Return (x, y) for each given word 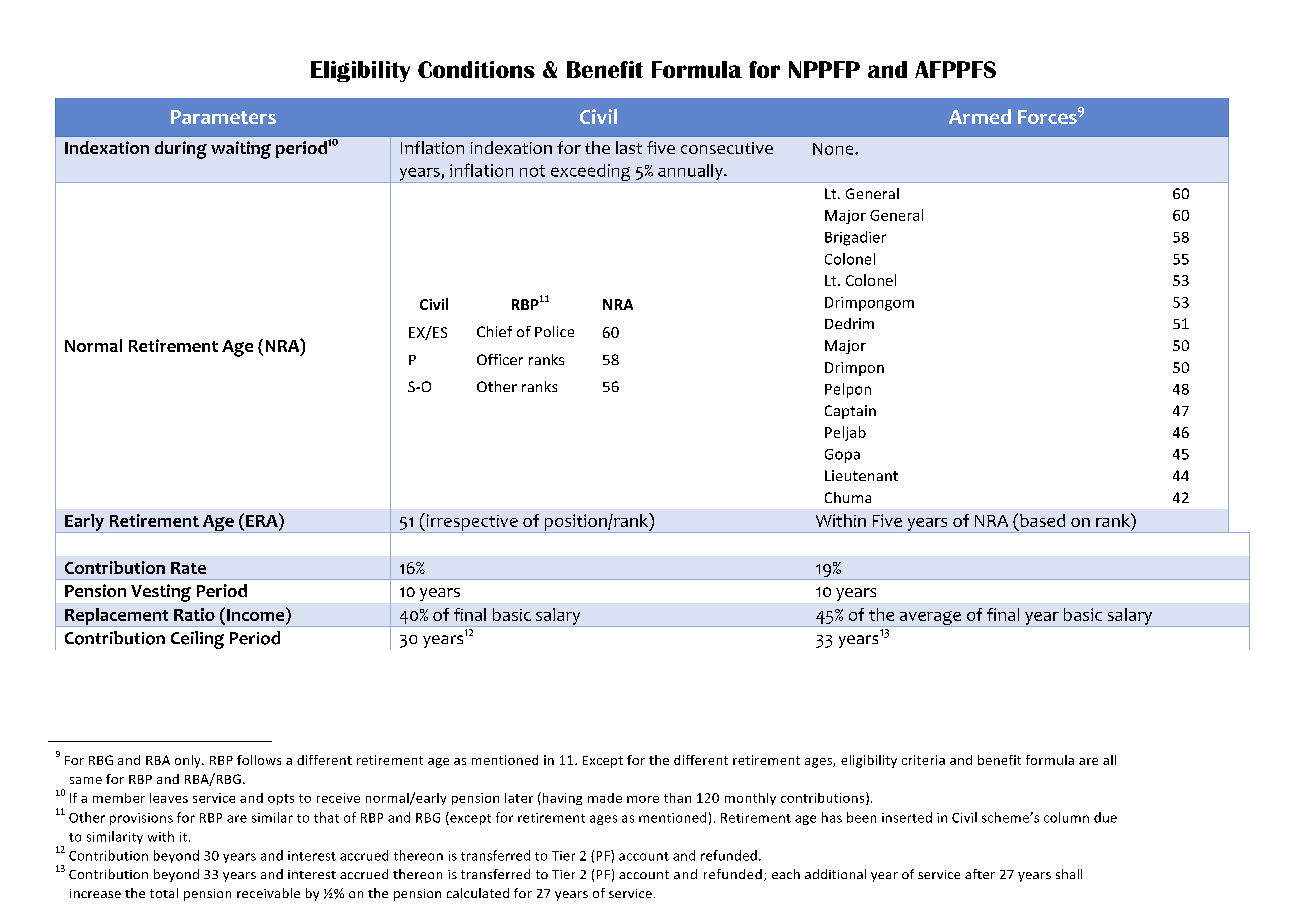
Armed (980, 116)
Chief (494, 331)
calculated (478, 893)
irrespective (472, 523)
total (164, 893)
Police (554, 331)
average (930, 619)
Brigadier (855, 238)
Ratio (194, 614)
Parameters (223, 117)
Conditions (476, 69)
